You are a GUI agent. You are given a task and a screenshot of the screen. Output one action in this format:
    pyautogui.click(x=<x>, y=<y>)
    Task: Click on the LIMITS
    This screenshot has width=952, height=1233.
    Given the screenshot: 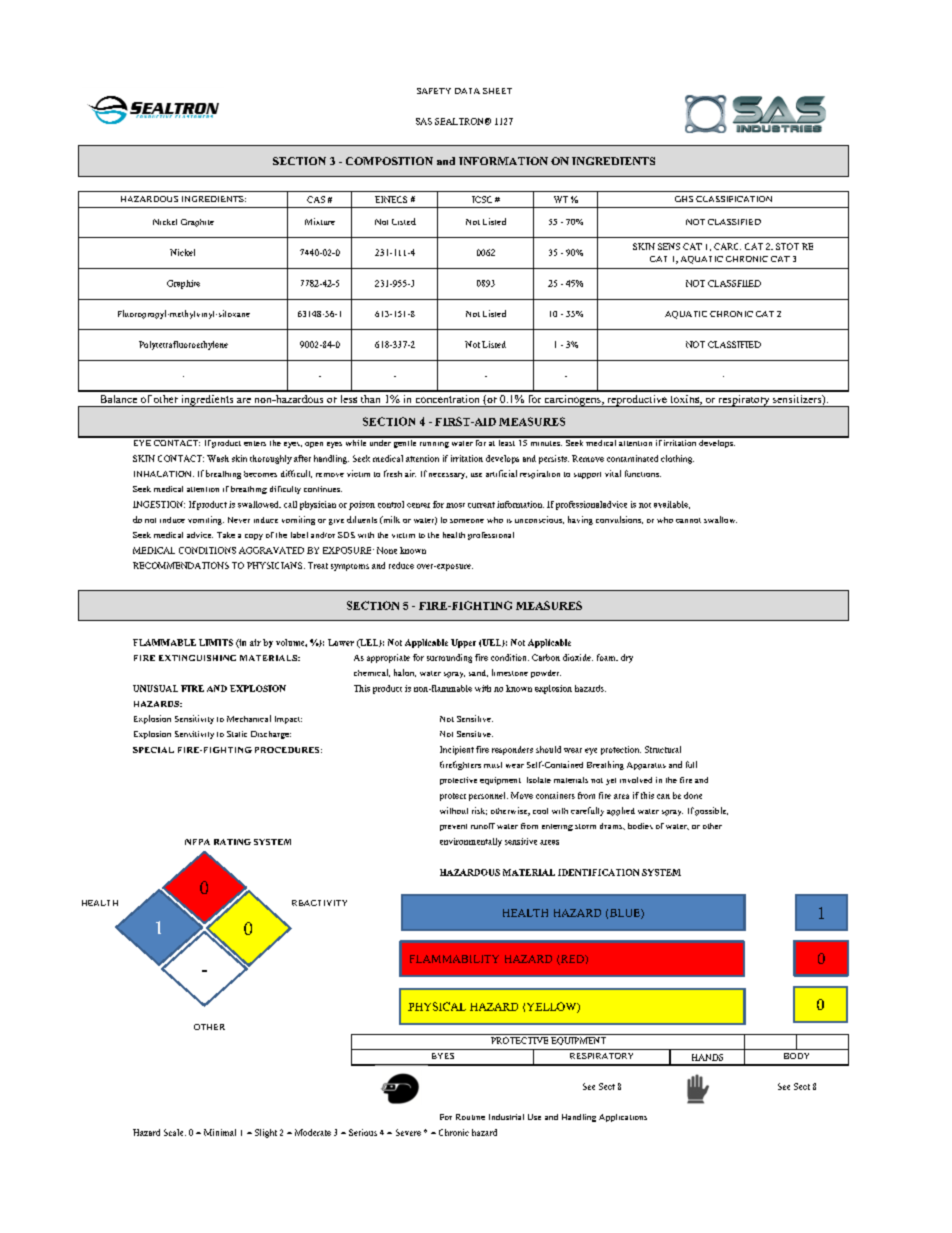 What is the action you would take?
    pyautogui.click(x=216, y=642)
